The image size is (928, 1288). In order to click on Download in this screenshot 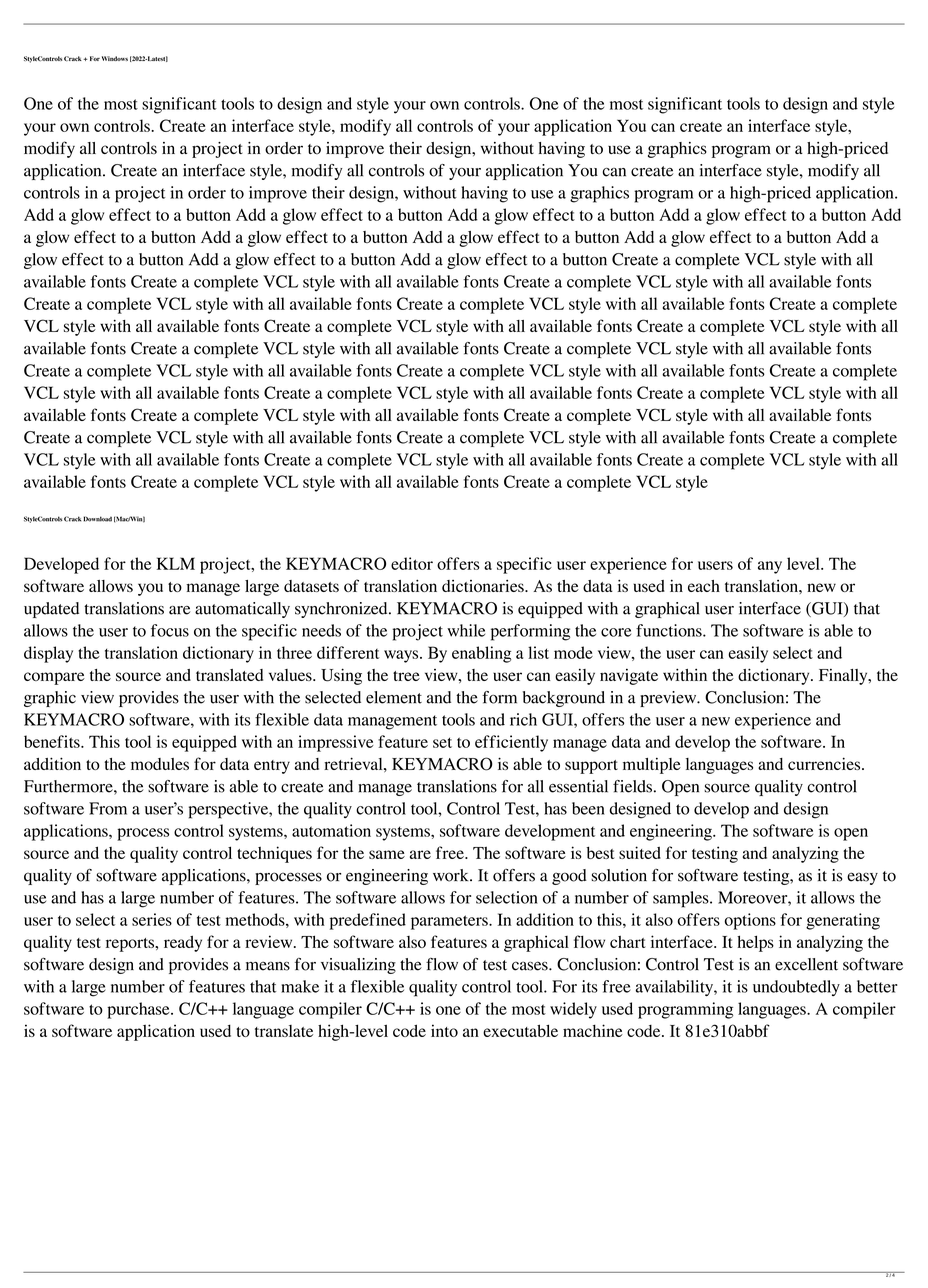, I will do `click(97, 519)`.
